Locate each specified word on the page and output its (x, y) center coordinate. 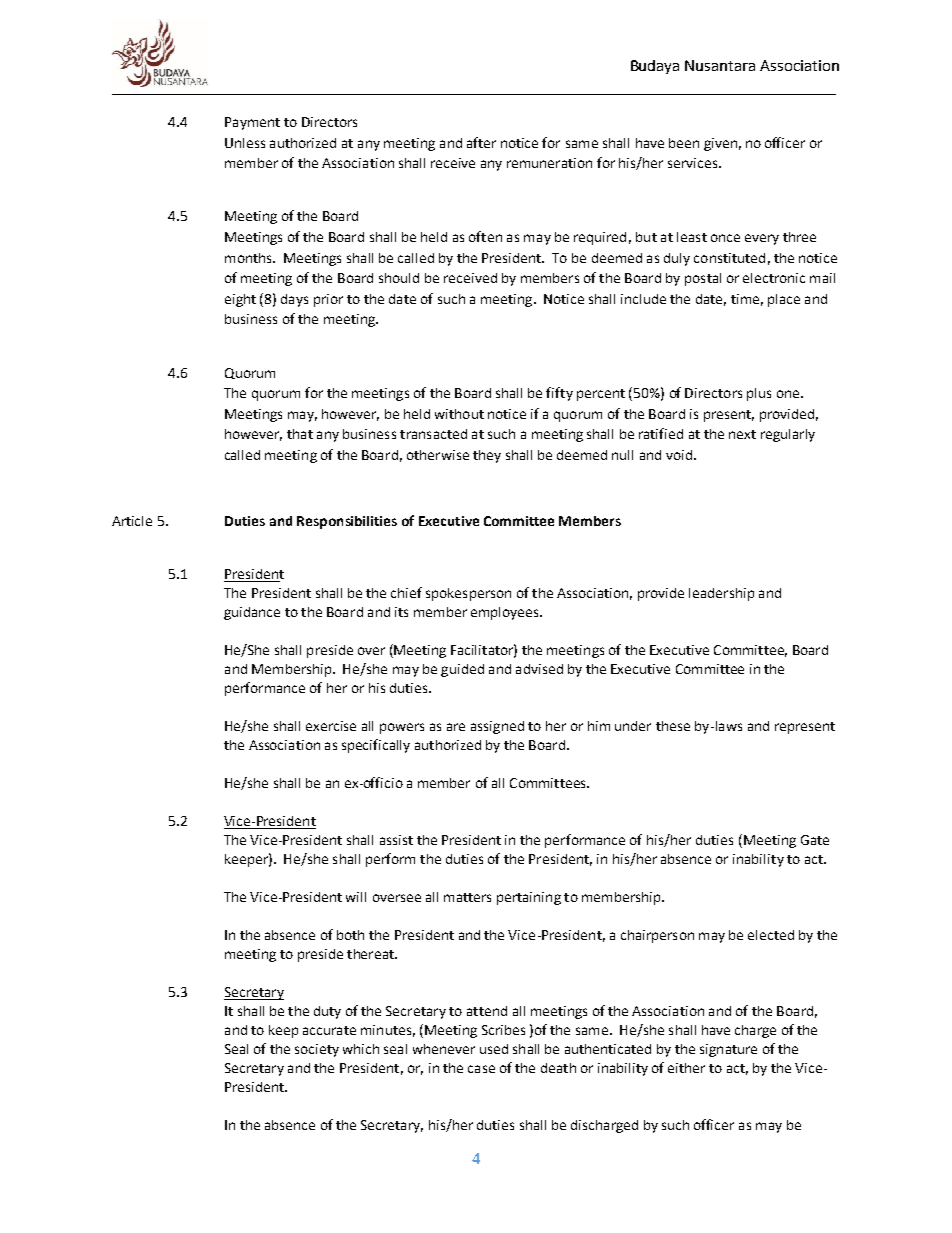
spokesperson (468, 594)
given (720, 144)
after (481, 142)
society (317, 1050)
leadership (721, 594)
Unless (245, 143)
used (494, 1049)
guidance (252, 613)
